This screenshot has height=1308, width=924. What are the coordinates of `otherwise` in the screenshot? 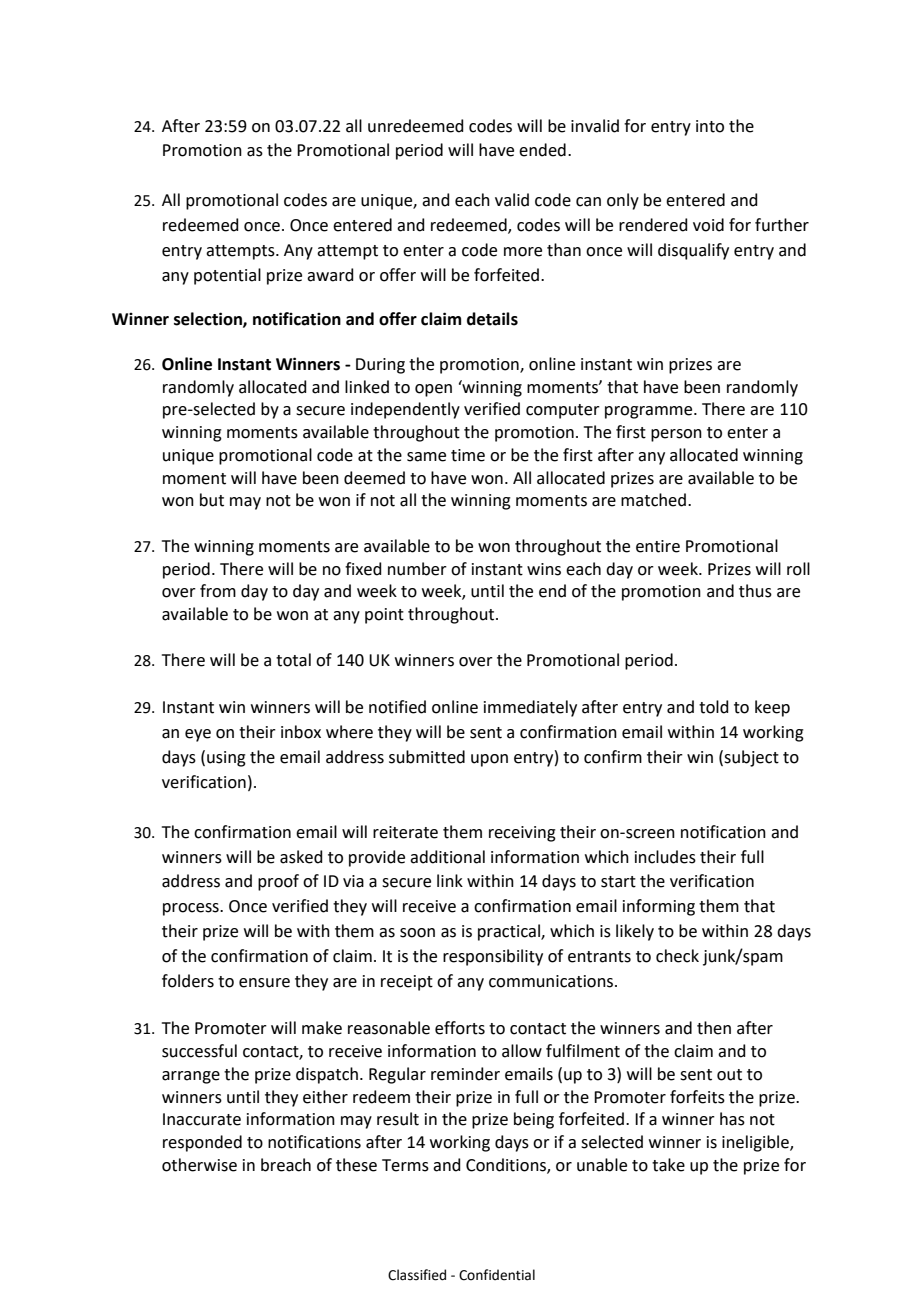 It's located at (199, 1165).
